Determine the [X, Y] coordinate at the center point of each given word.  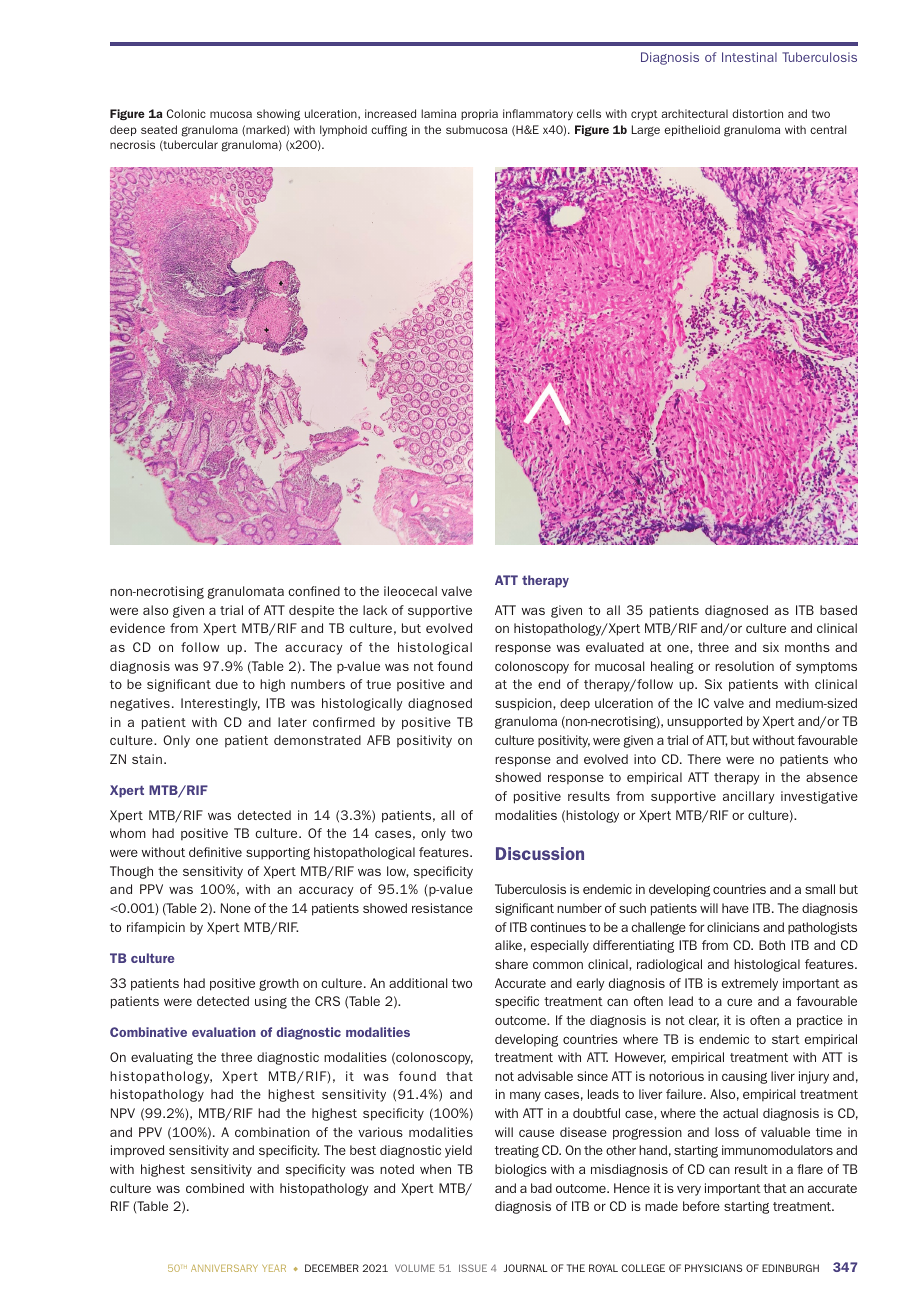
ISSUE [473, 1268]
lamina [438, 113]
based [838, 610]
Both [772, 945]
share [511, 964]
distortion [757, 113]
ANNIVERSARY [224, 1268]
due [227, 684]
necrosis [132, 144]
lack [375, 610]
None [236, 908]
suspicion [524, 704]
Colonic [186, 113]
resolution [744, 666]
